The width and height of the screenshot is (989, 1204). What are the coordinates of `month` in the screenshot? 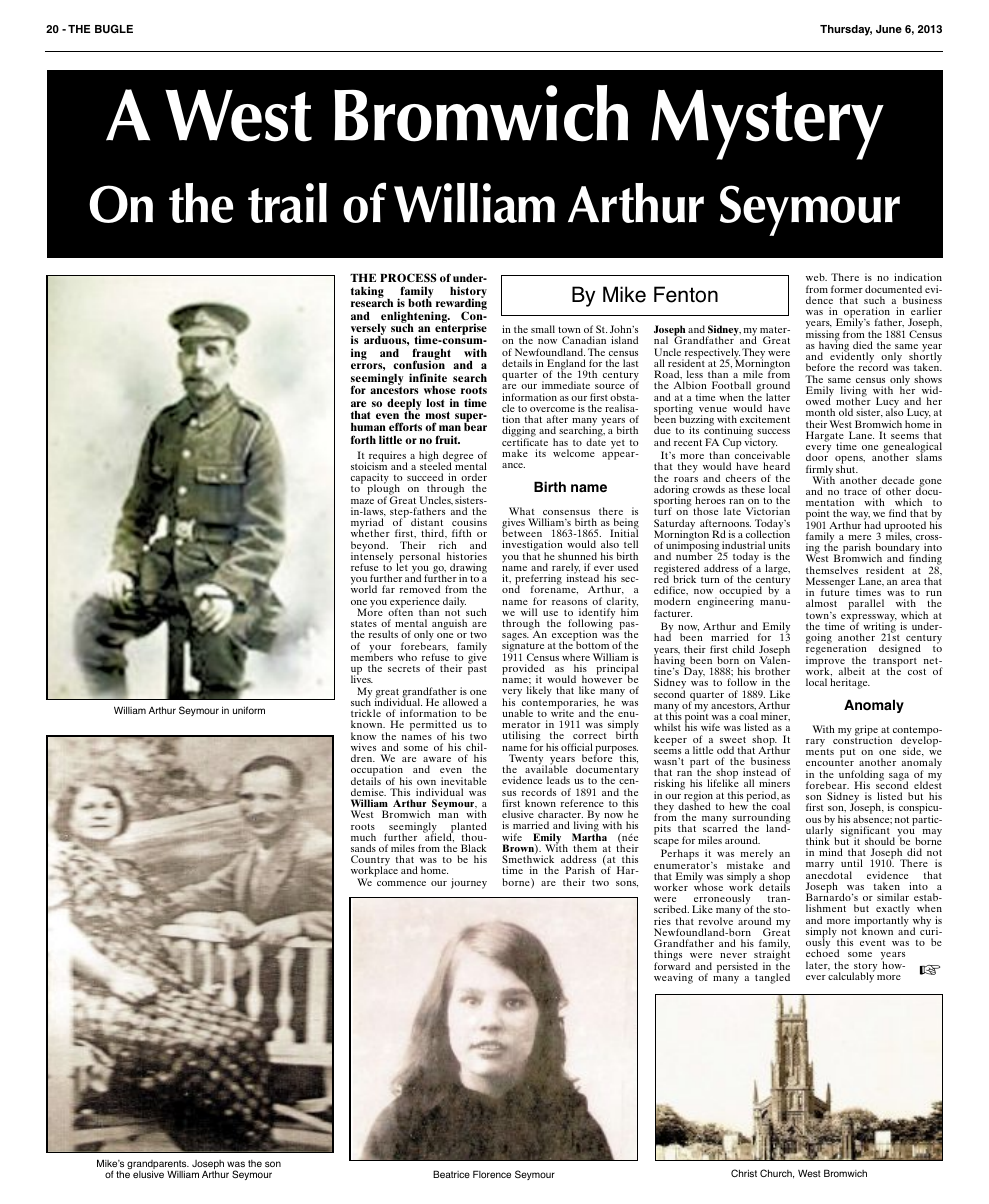 It's located at (820, 412).
